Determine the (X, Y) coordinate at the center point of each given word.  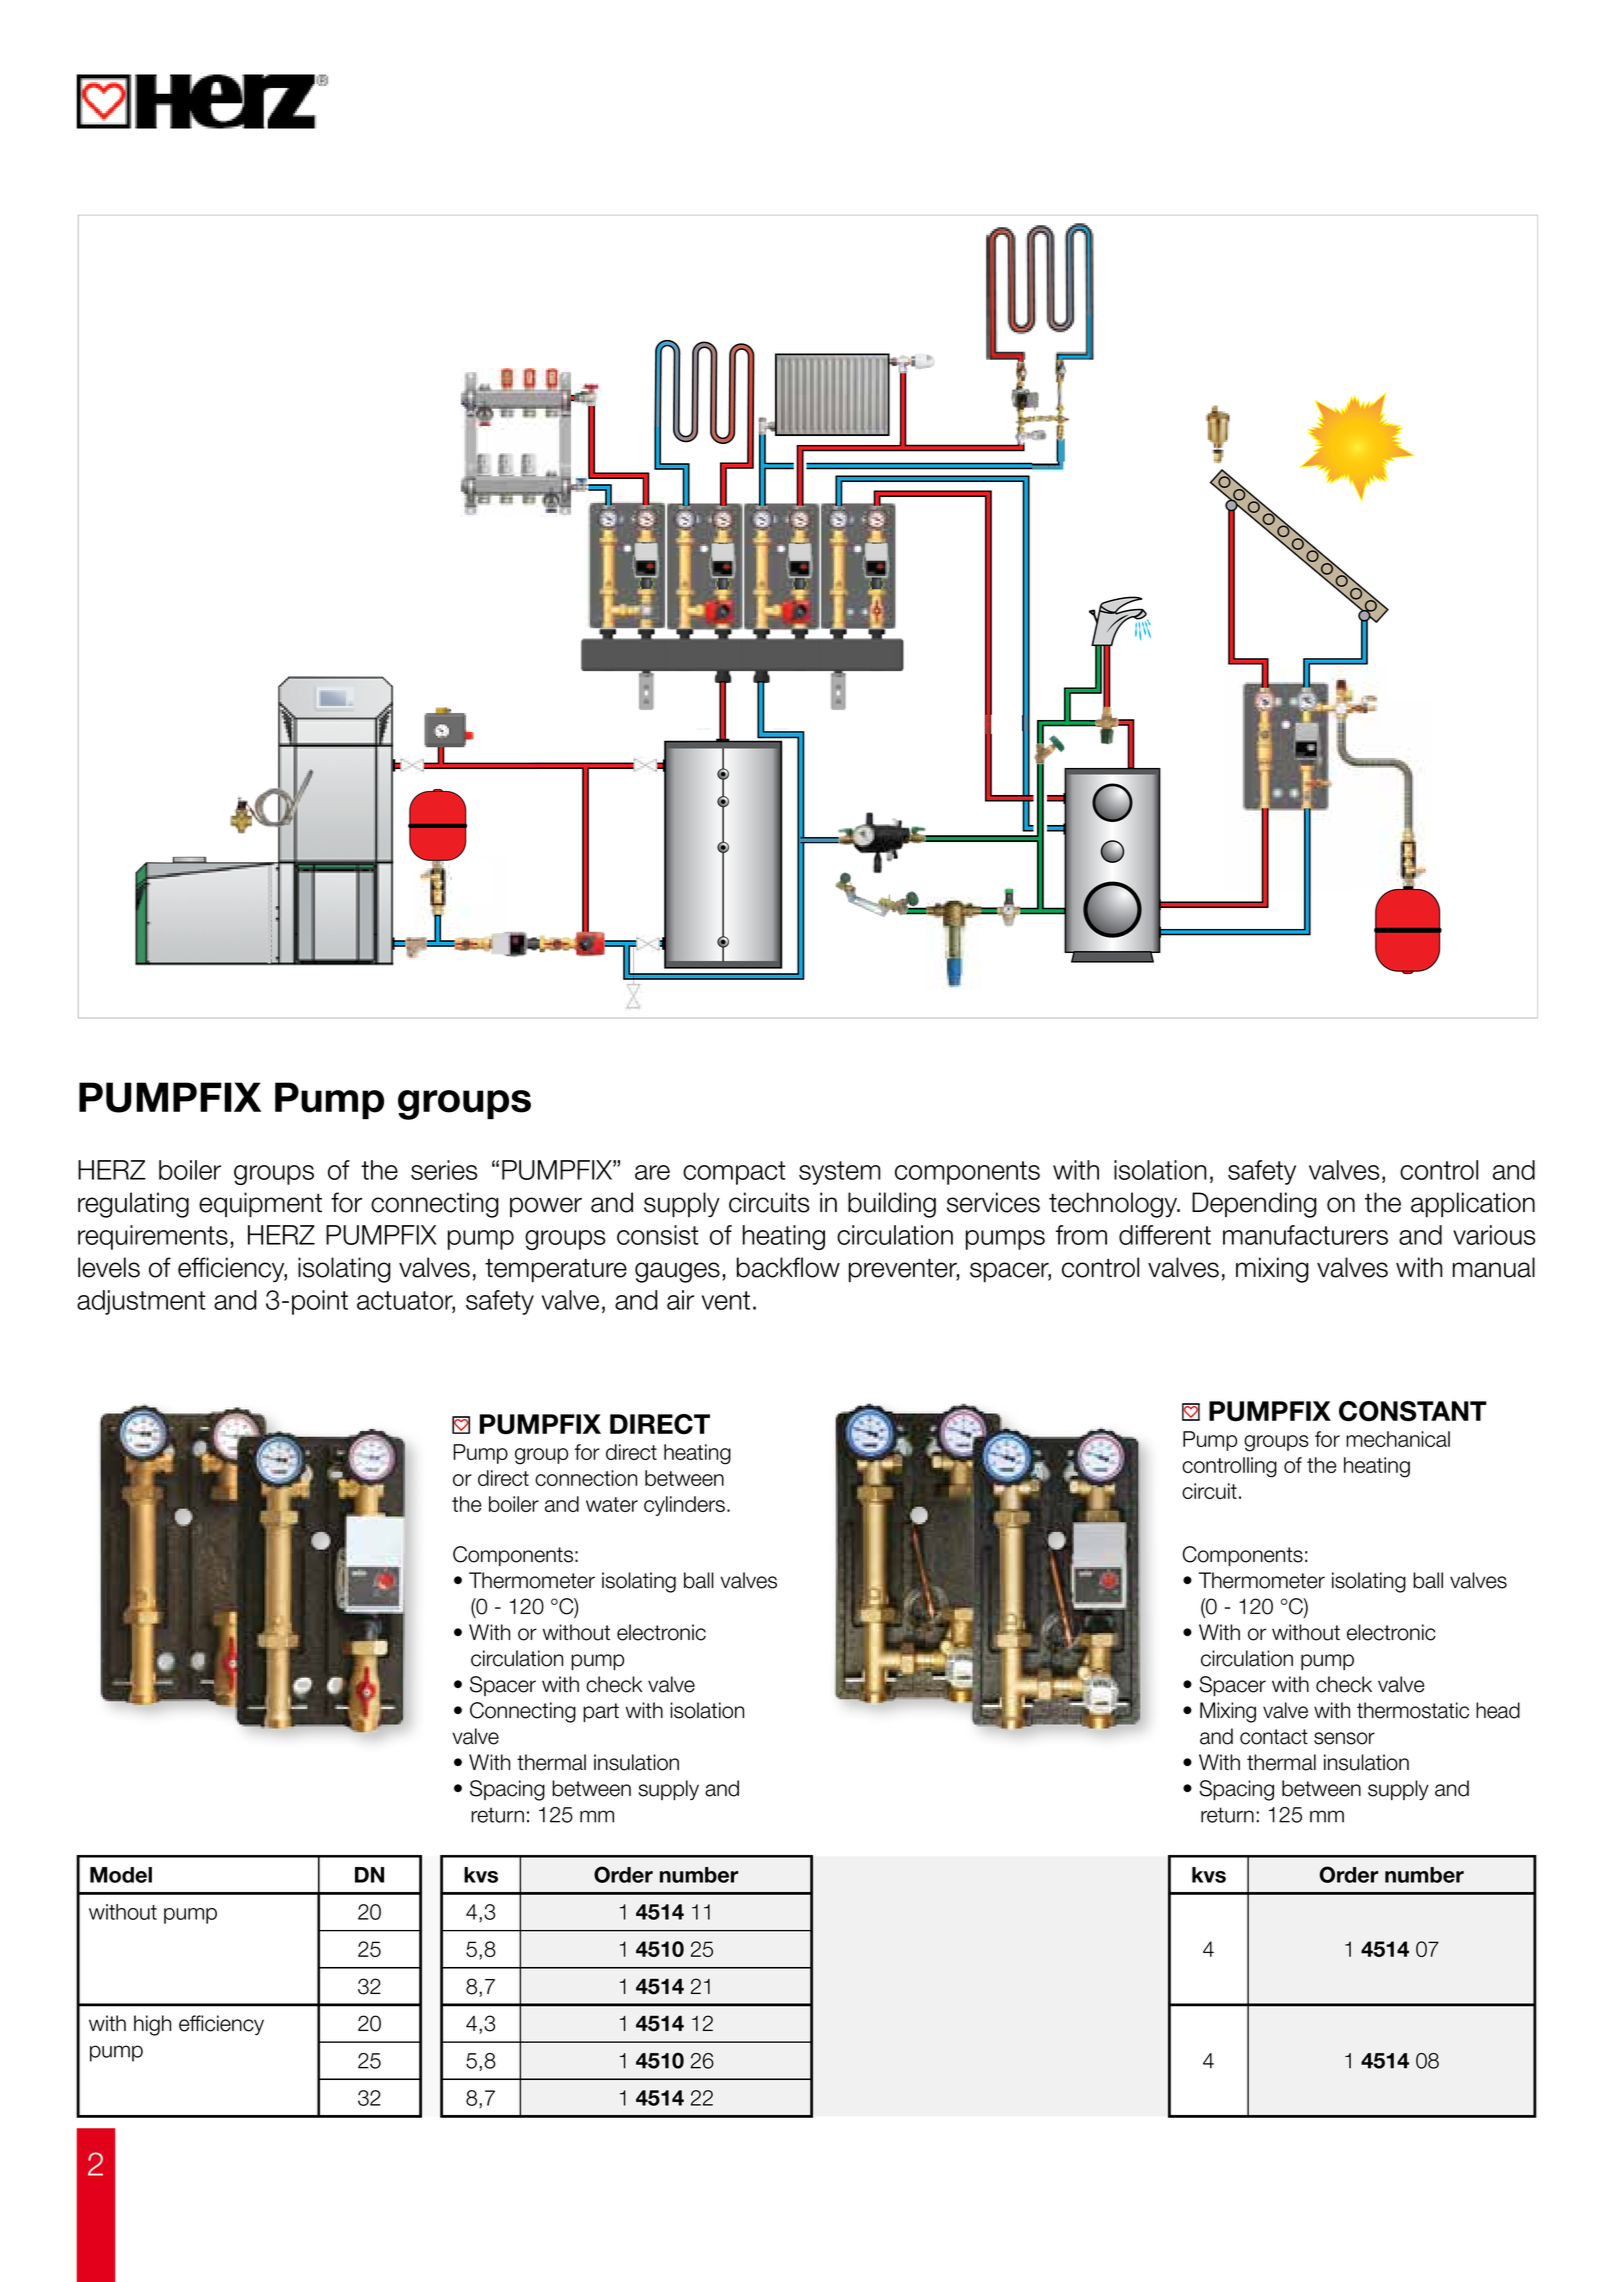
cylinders (684, 1506)
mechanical (1398, 1439)
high (152, 2025)
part (601, 1712)
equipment (260, 1205)
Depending (1254, 1205)
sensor (1344, 1738)
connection (586, 1478)
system (840, 1173)
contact (1274, 1737)
